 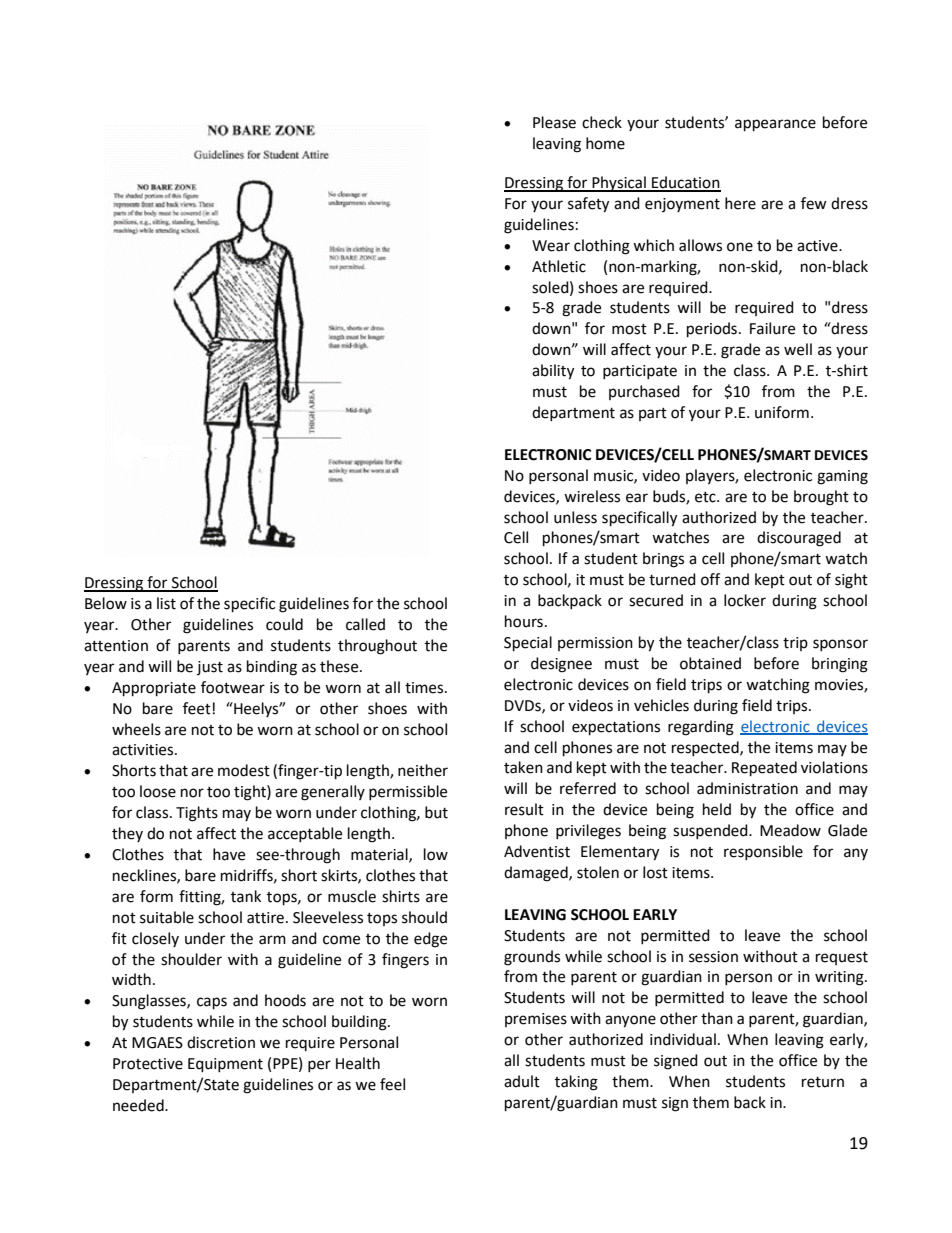 I want to click on Please, so click(x=554, y=122).
